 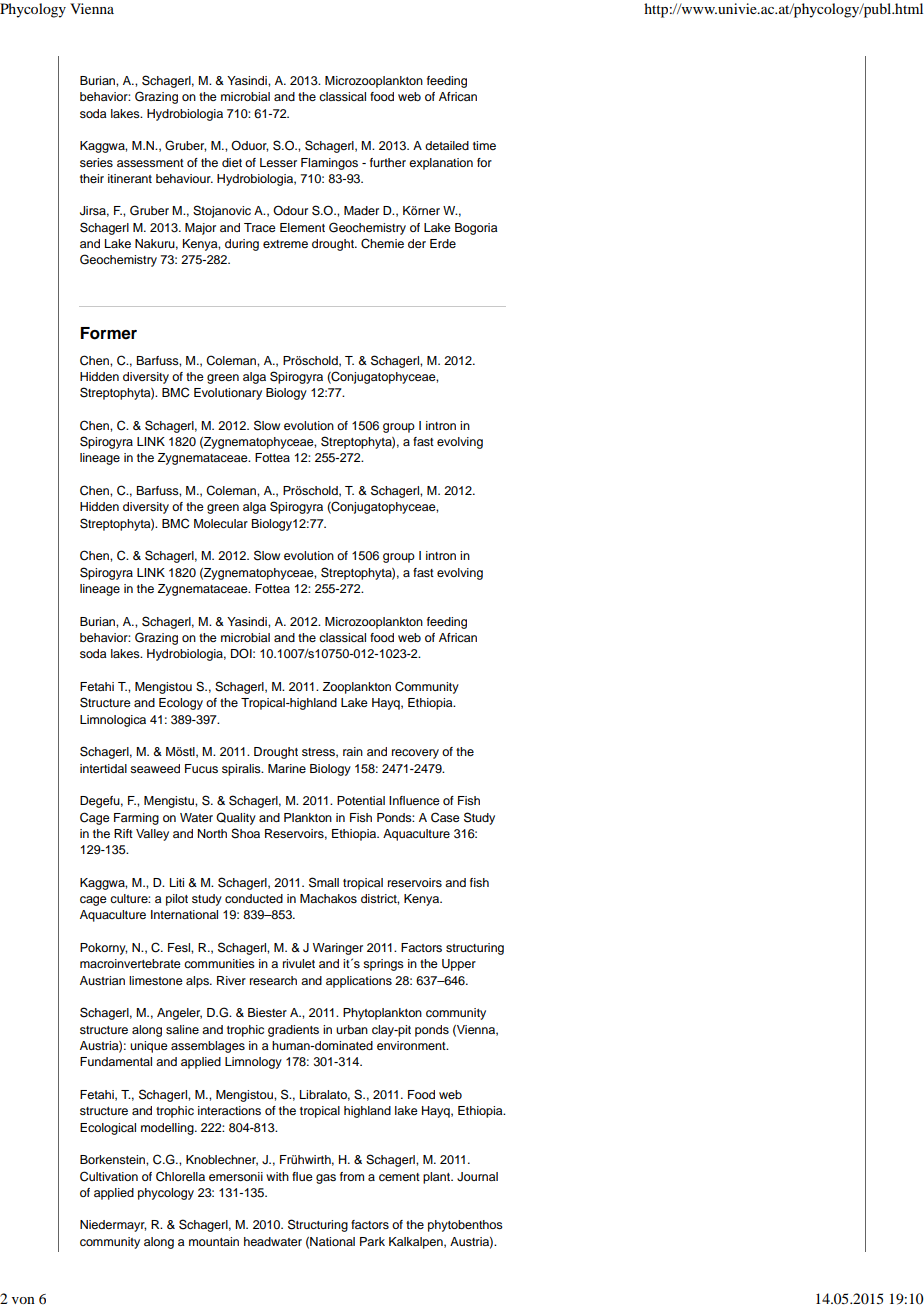 I want to click on Park, so click(x=372, y=1241).
